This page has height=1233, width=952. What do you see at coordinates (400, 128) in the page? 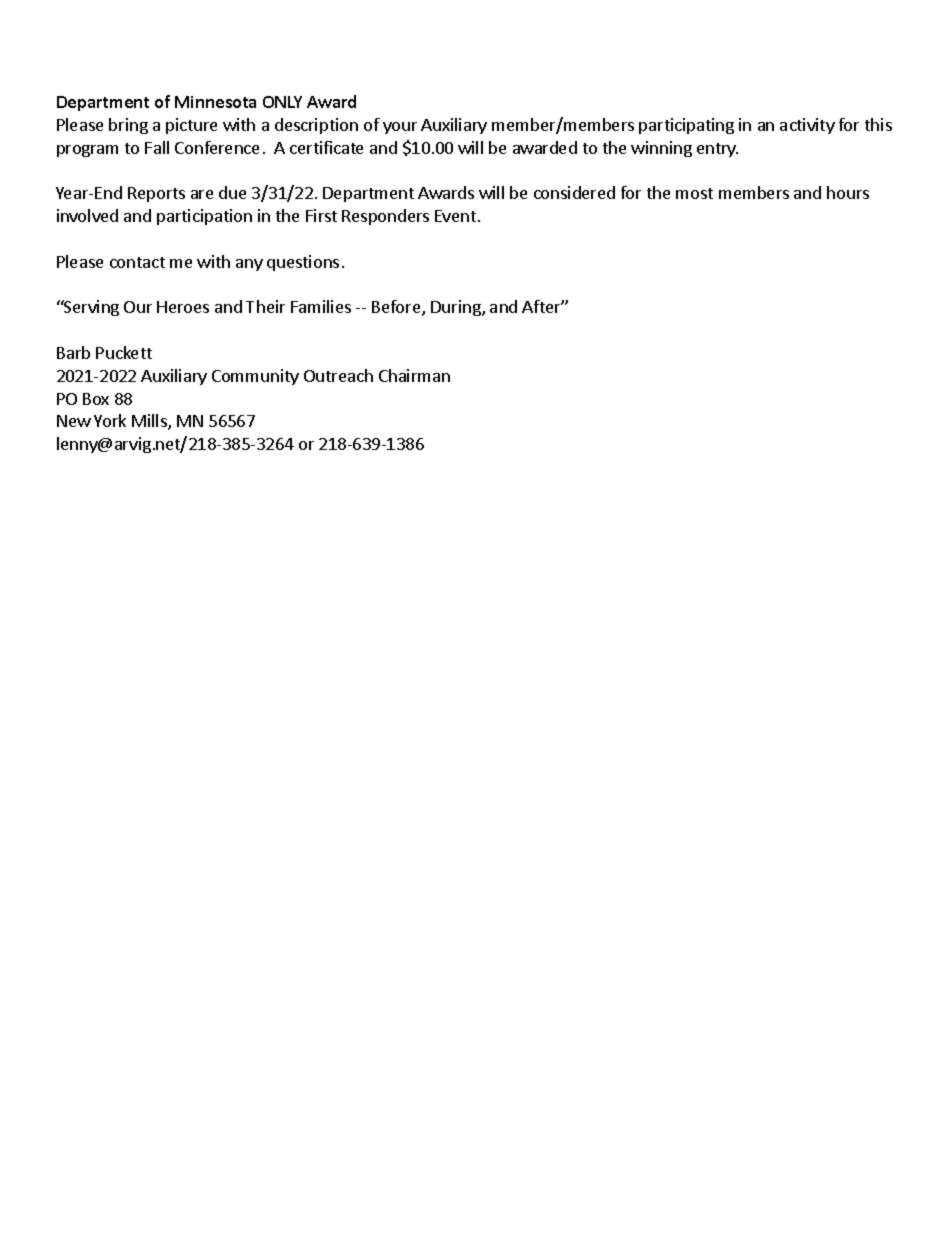
I see `your` at bounding box center [400, 128].
